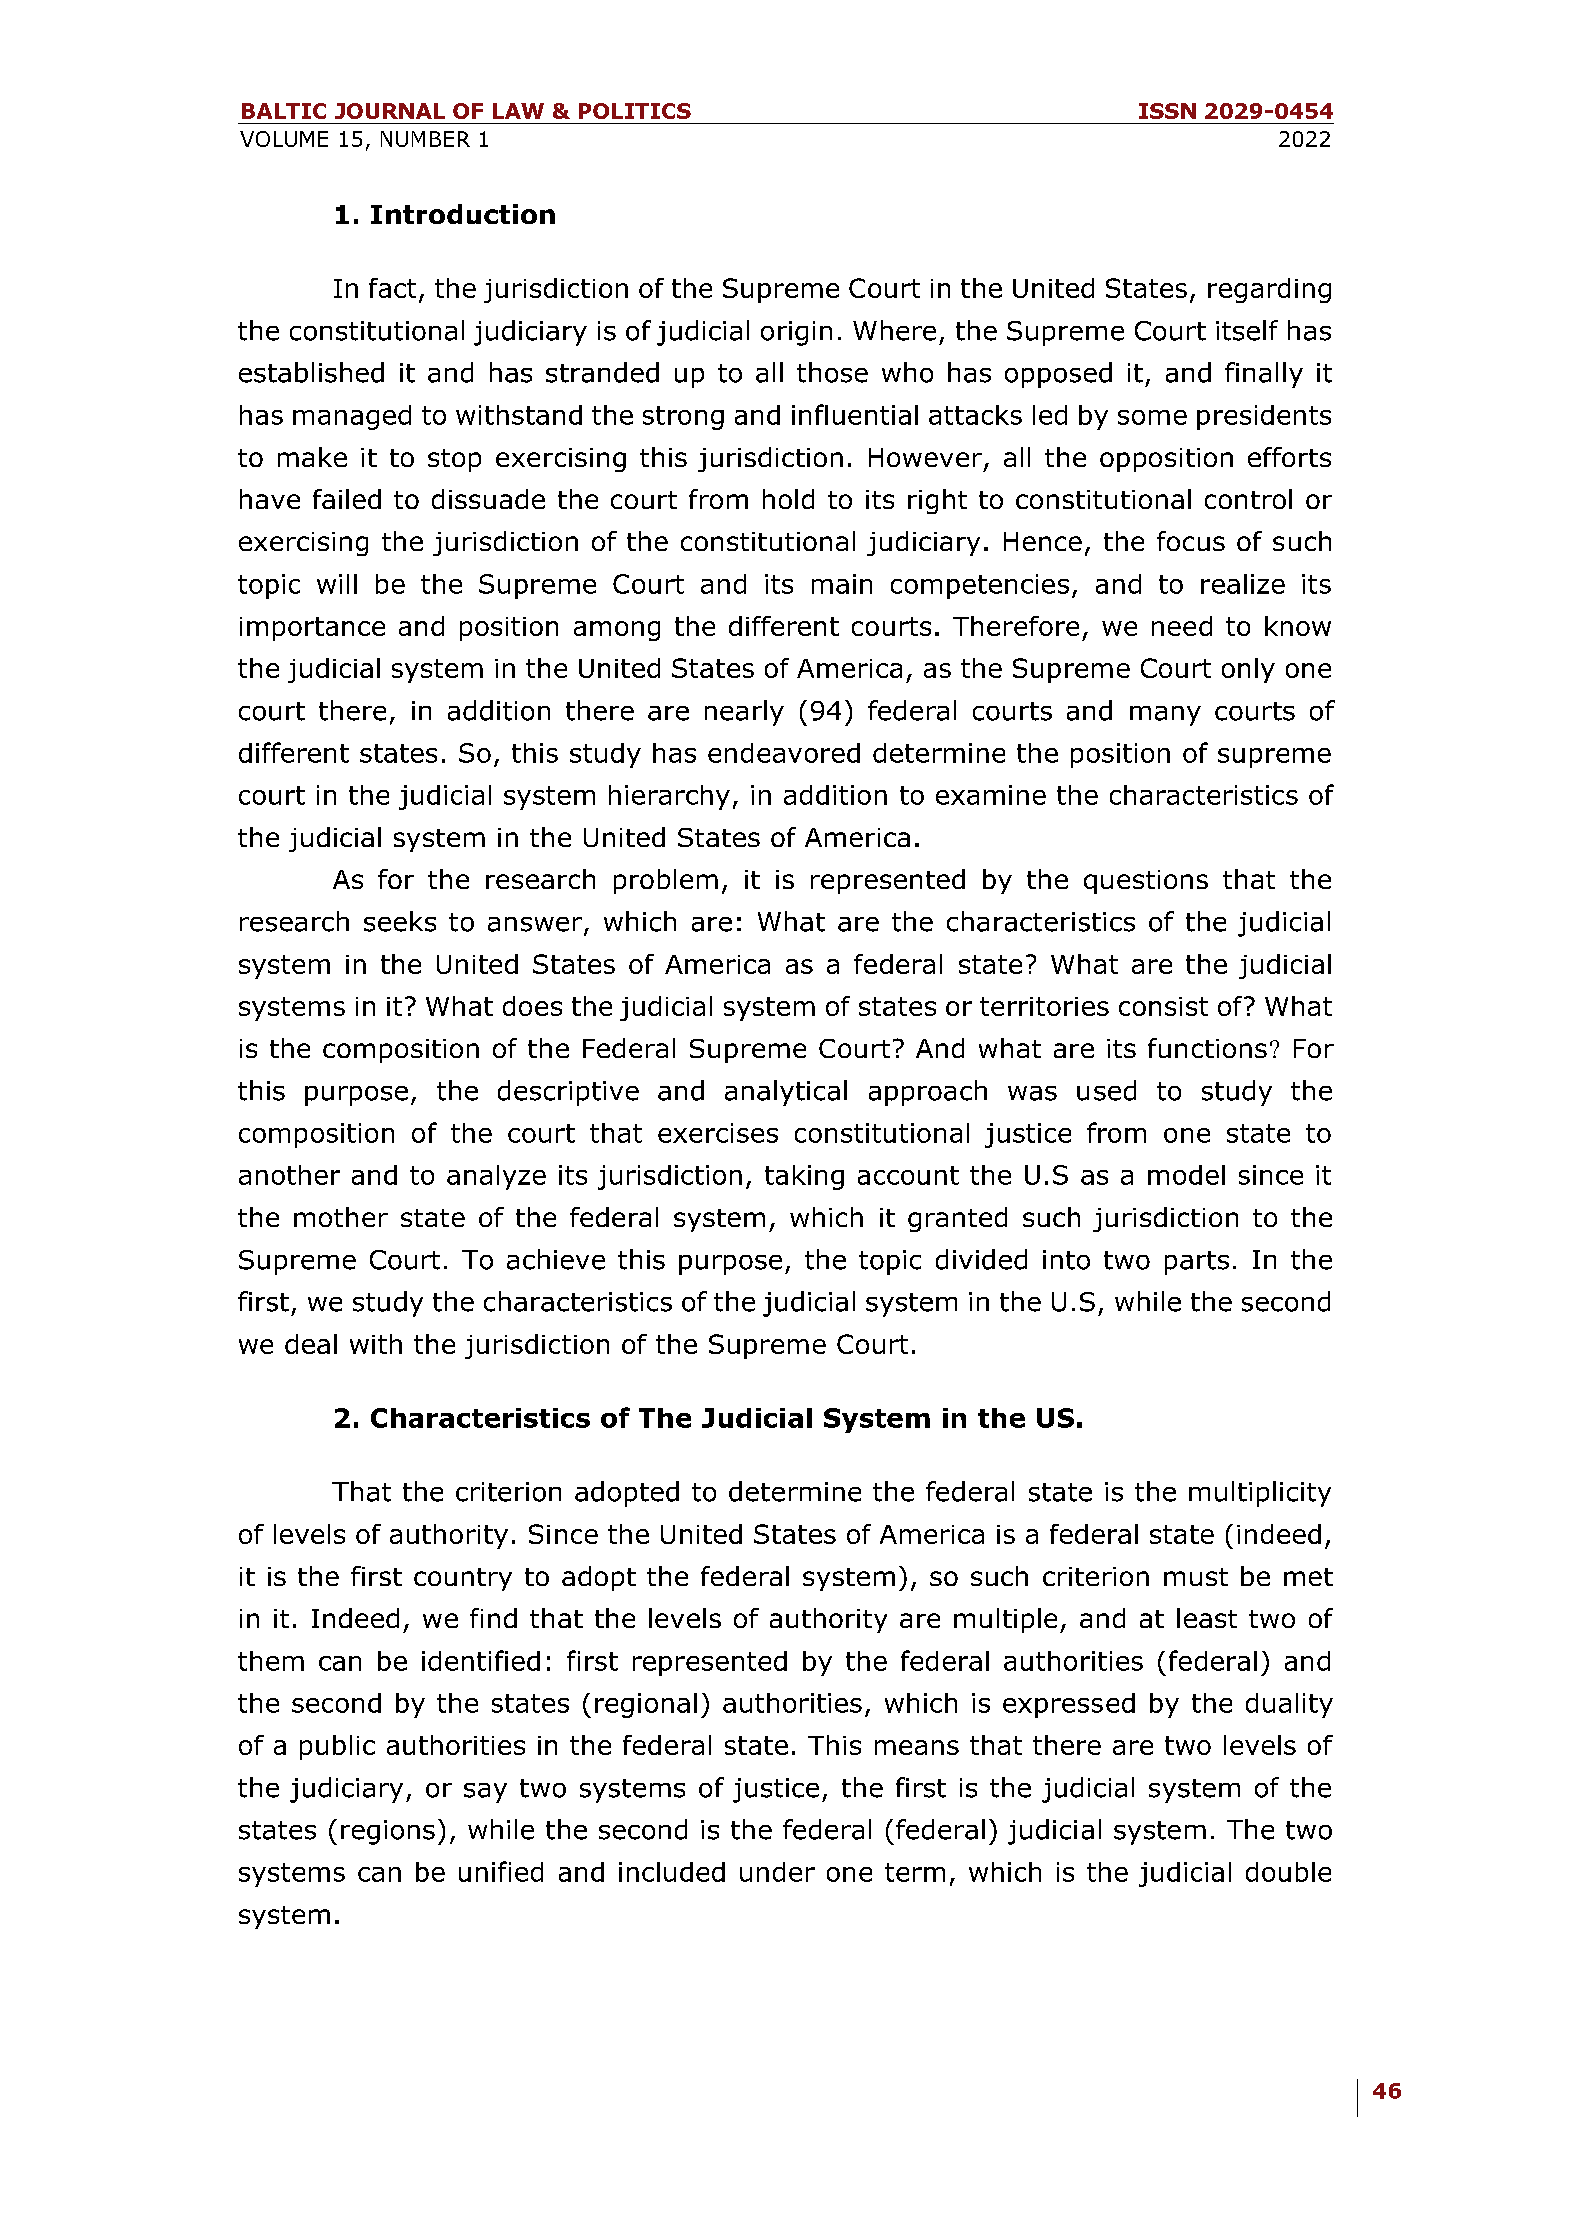 Image resolution: width=1571 pixels, height=2222 pixels. I want to click on regions, so click(388, 1832).
